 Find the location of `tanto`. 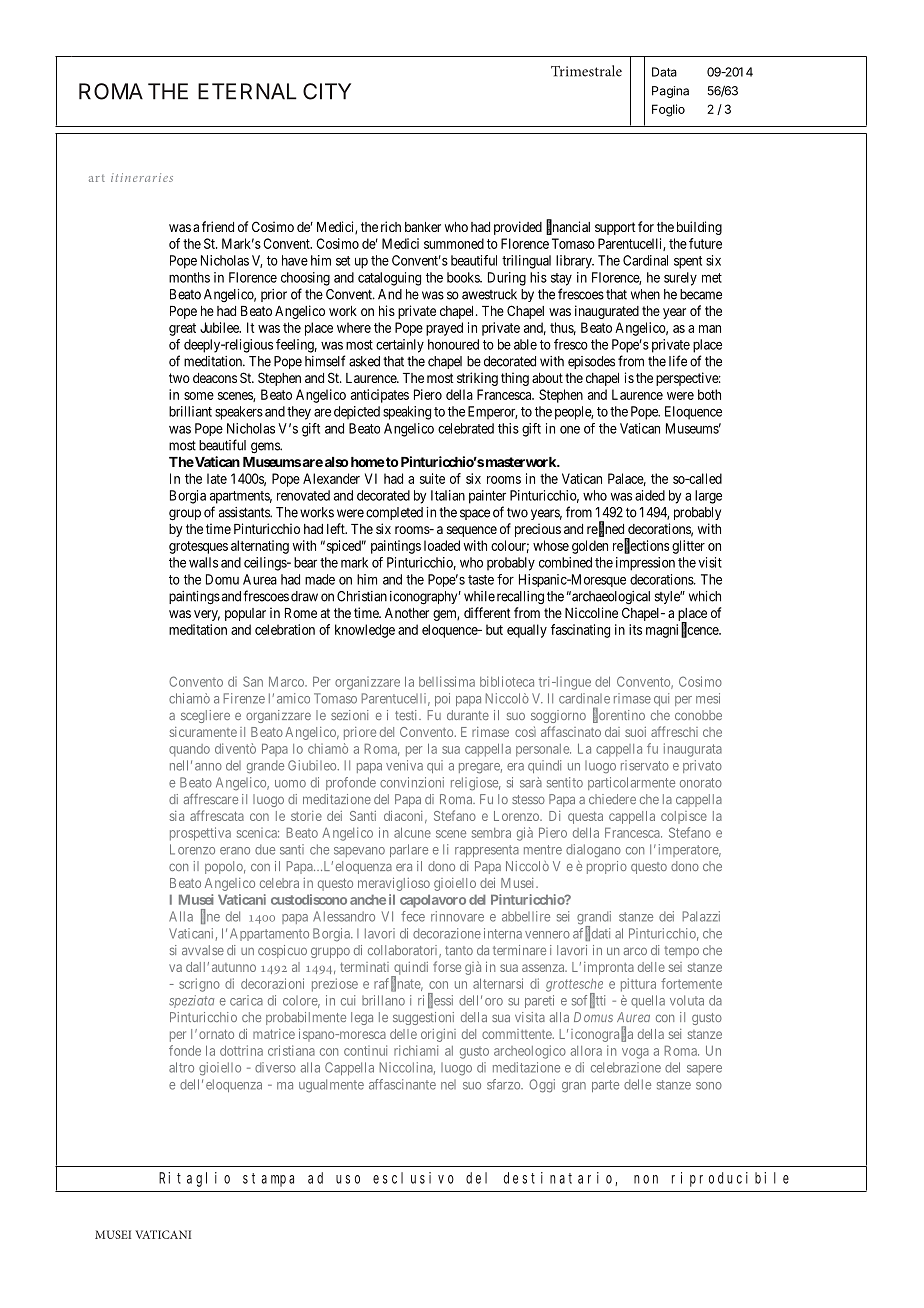

tanto is located at coordinates (459, 950).
